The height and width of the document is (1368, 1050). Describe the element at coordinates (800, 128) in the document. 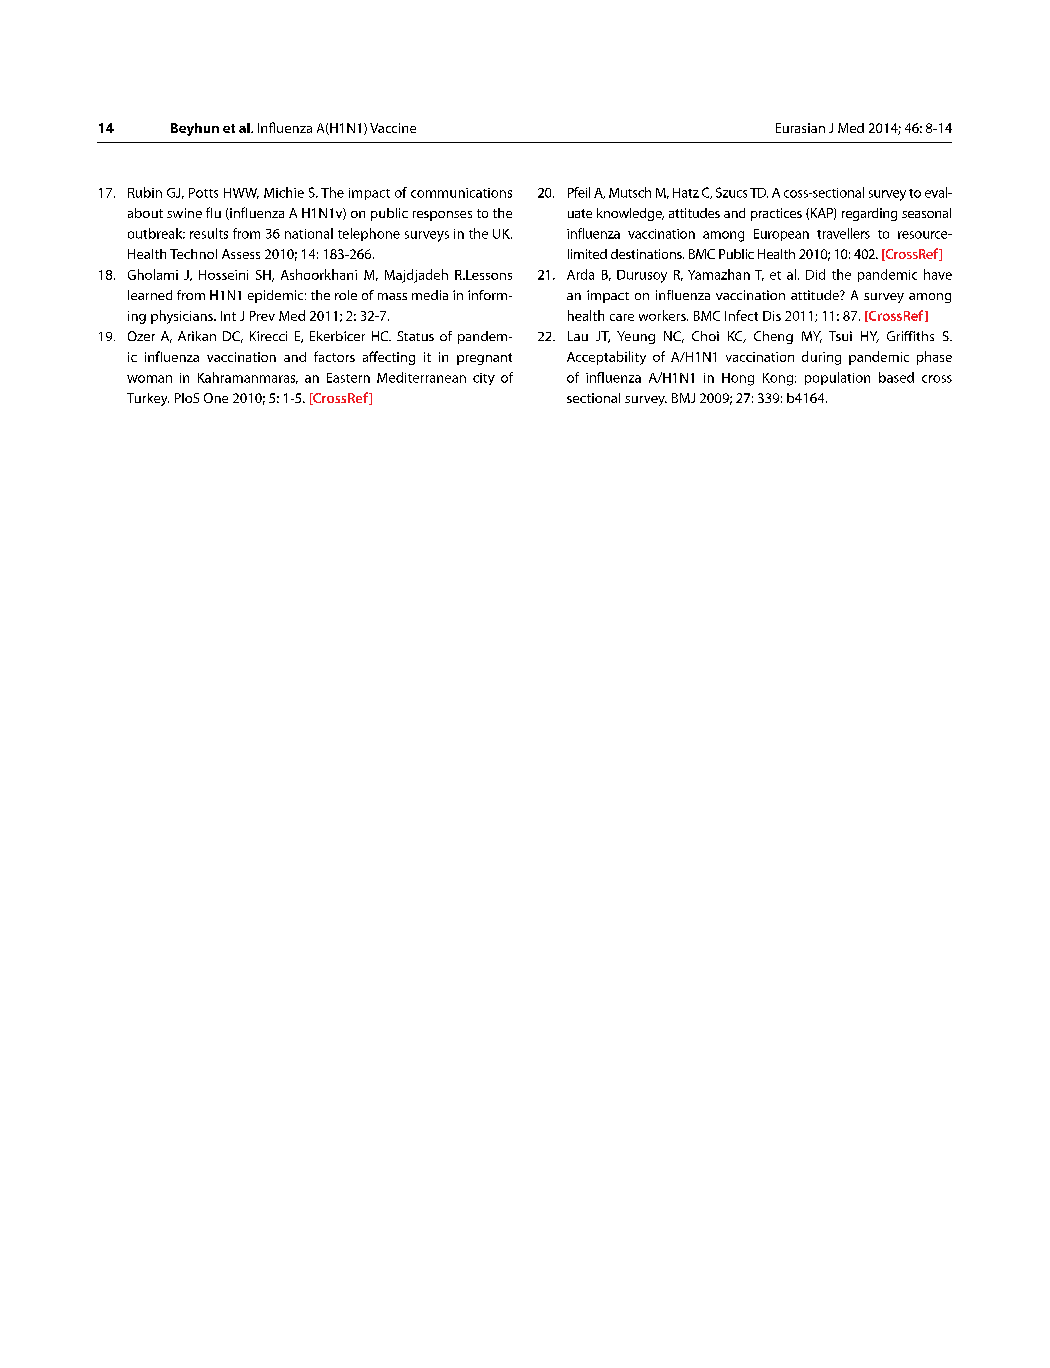

I see `Eurasian` at that location.
